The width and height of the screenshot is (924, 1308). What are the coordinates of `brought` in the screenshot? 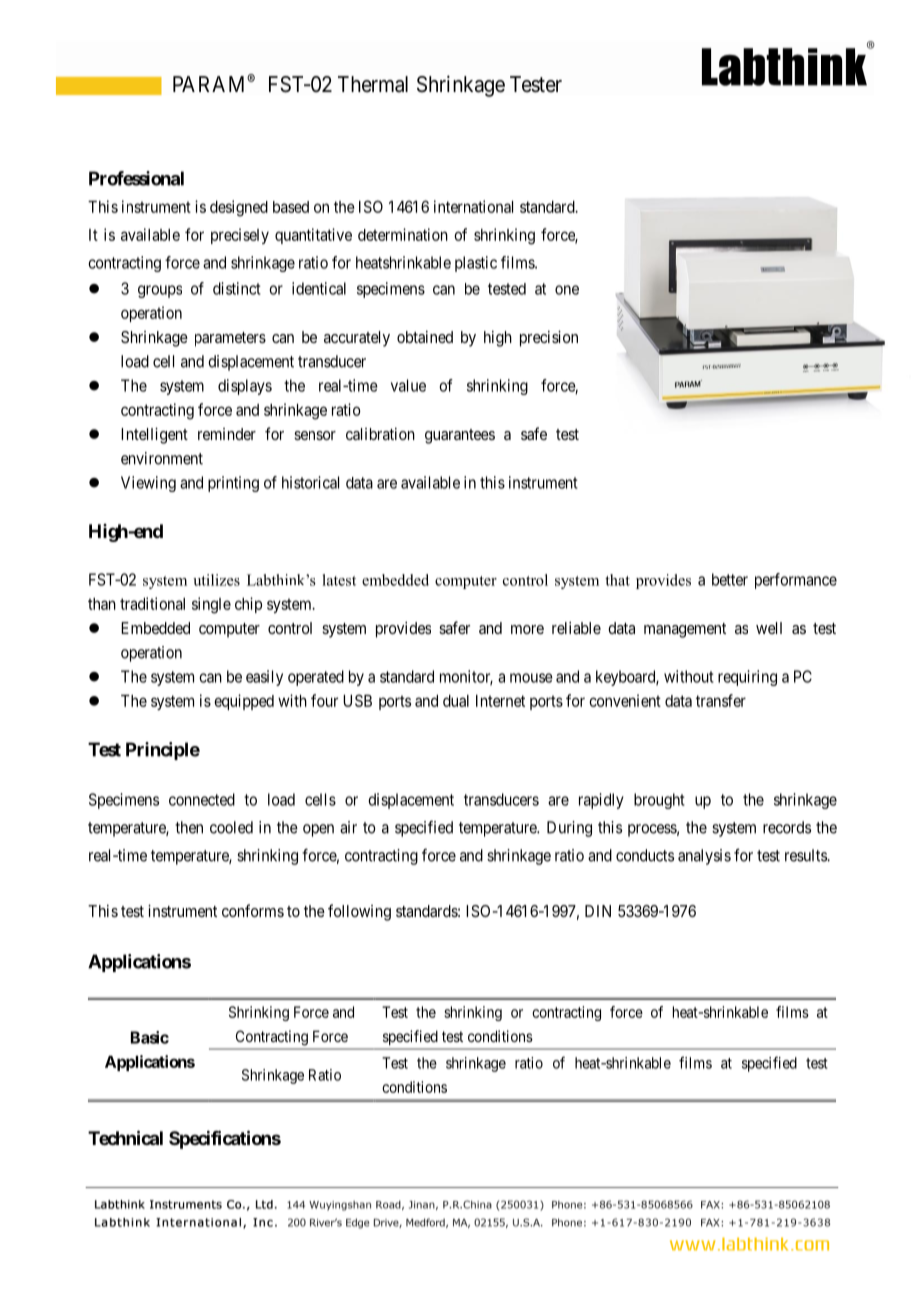 It's located at (659, 801).
